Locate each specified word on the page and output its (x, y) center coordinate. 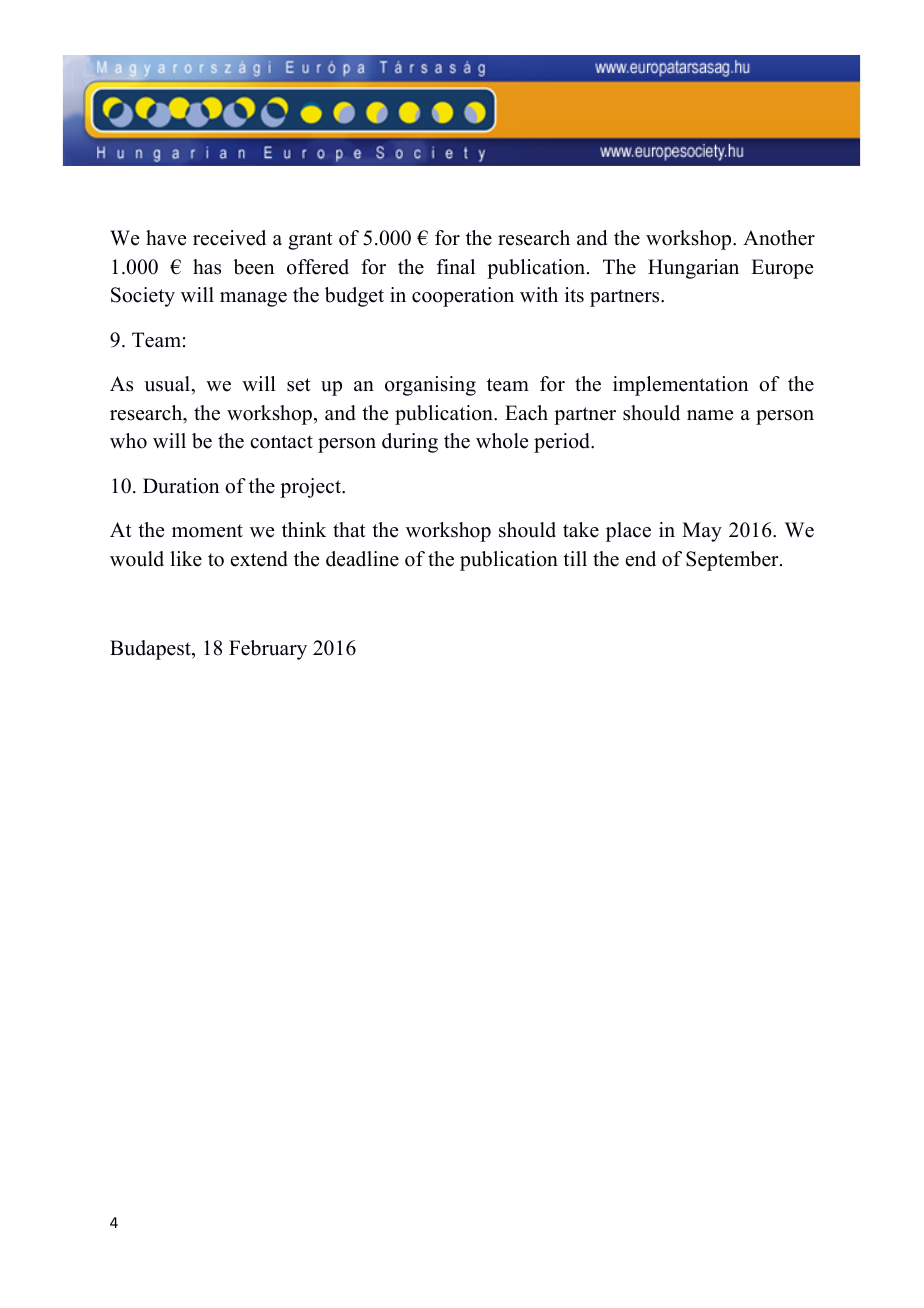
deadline (362, 559)
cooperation (463, 297)
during (410, 443)
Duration (181, 486)
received (229, 238)
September (733, 561)
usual (168, 384)
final (456, 266)
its (574, 295)
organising (430, 386)
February (268, 650)
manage (253, 299)
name (710, 415)
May (702, 532)
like (186, 559)
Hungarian (693, 269)
